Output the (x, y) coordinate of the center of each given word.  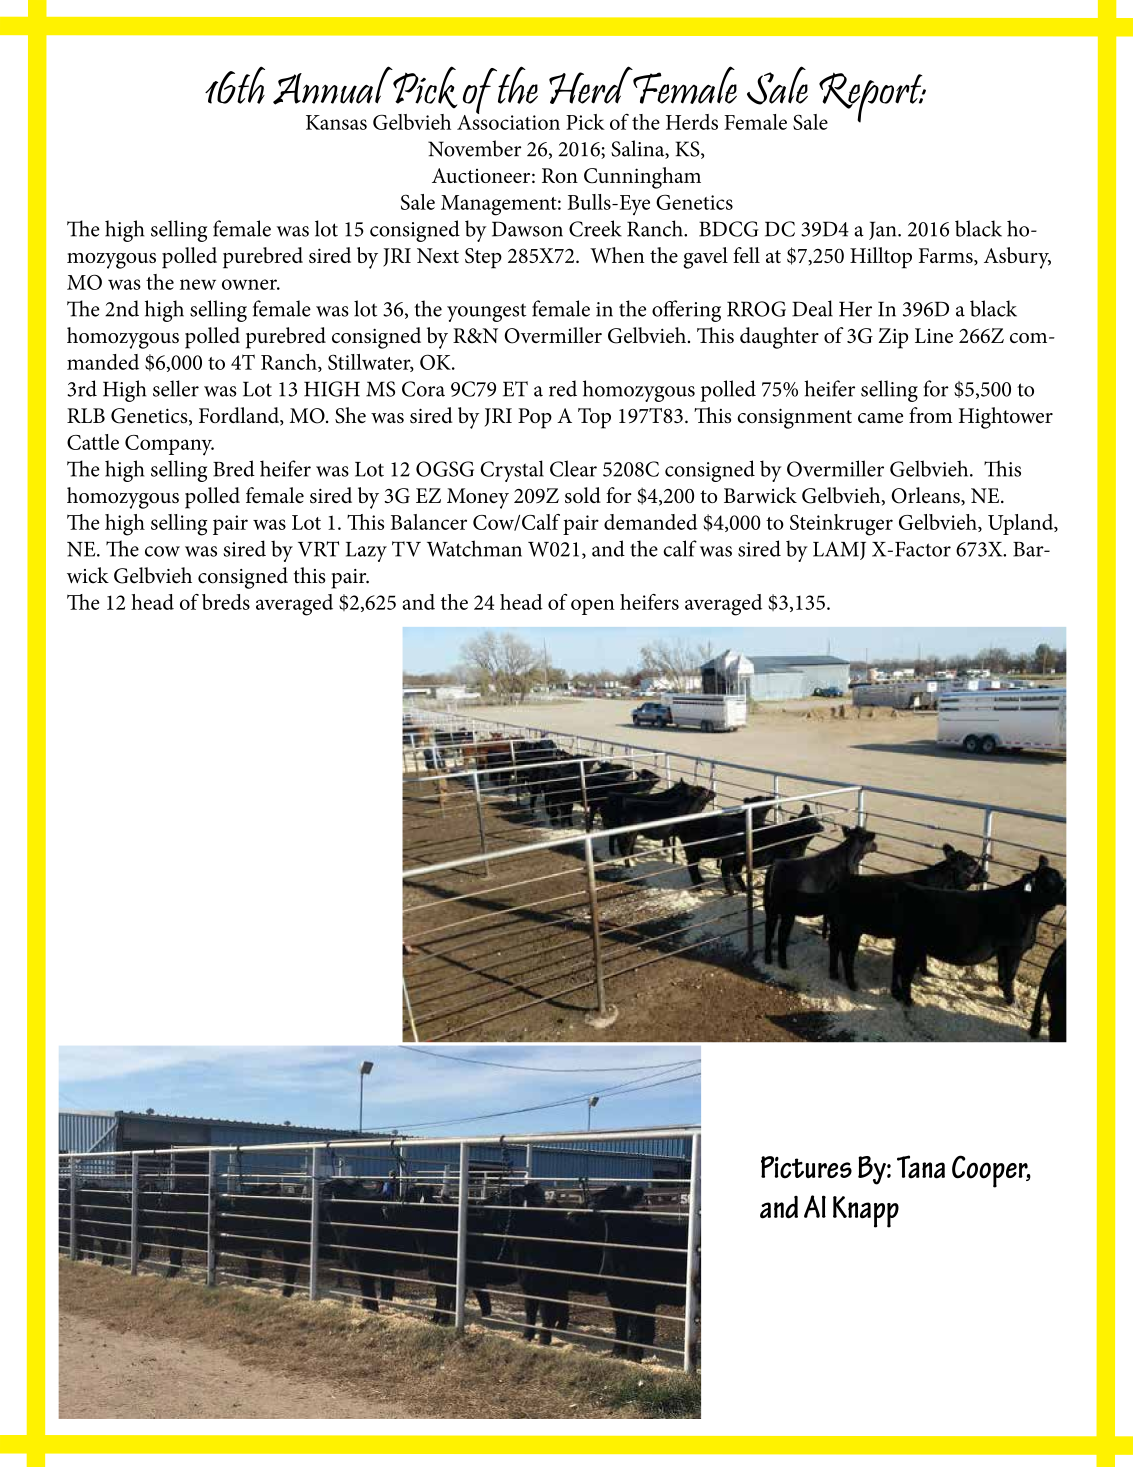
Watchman (474, 548)
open (593, 607)
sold (583, 495)
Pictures (806, 1167)
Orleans (926, 496)
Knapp (866, 1212)
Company (169, 445)
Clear (573, 468)
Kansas (336, 122)
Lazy (366, 552)
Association (508, 121)
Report (872, 98)
